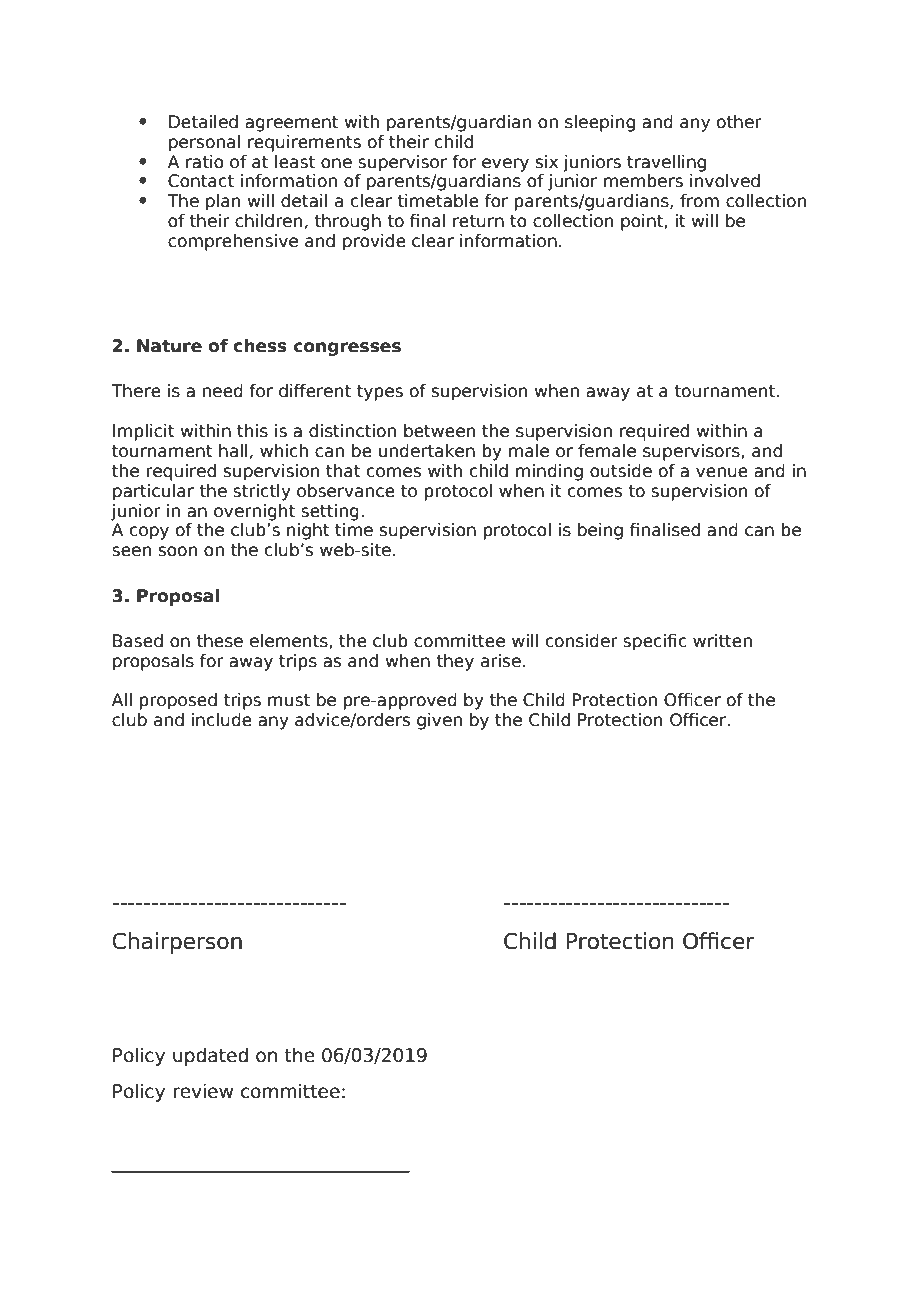 The image size is (924, 1308). Describe the element at coordinates (233, 451) in the page. I see `hall` at that location.
